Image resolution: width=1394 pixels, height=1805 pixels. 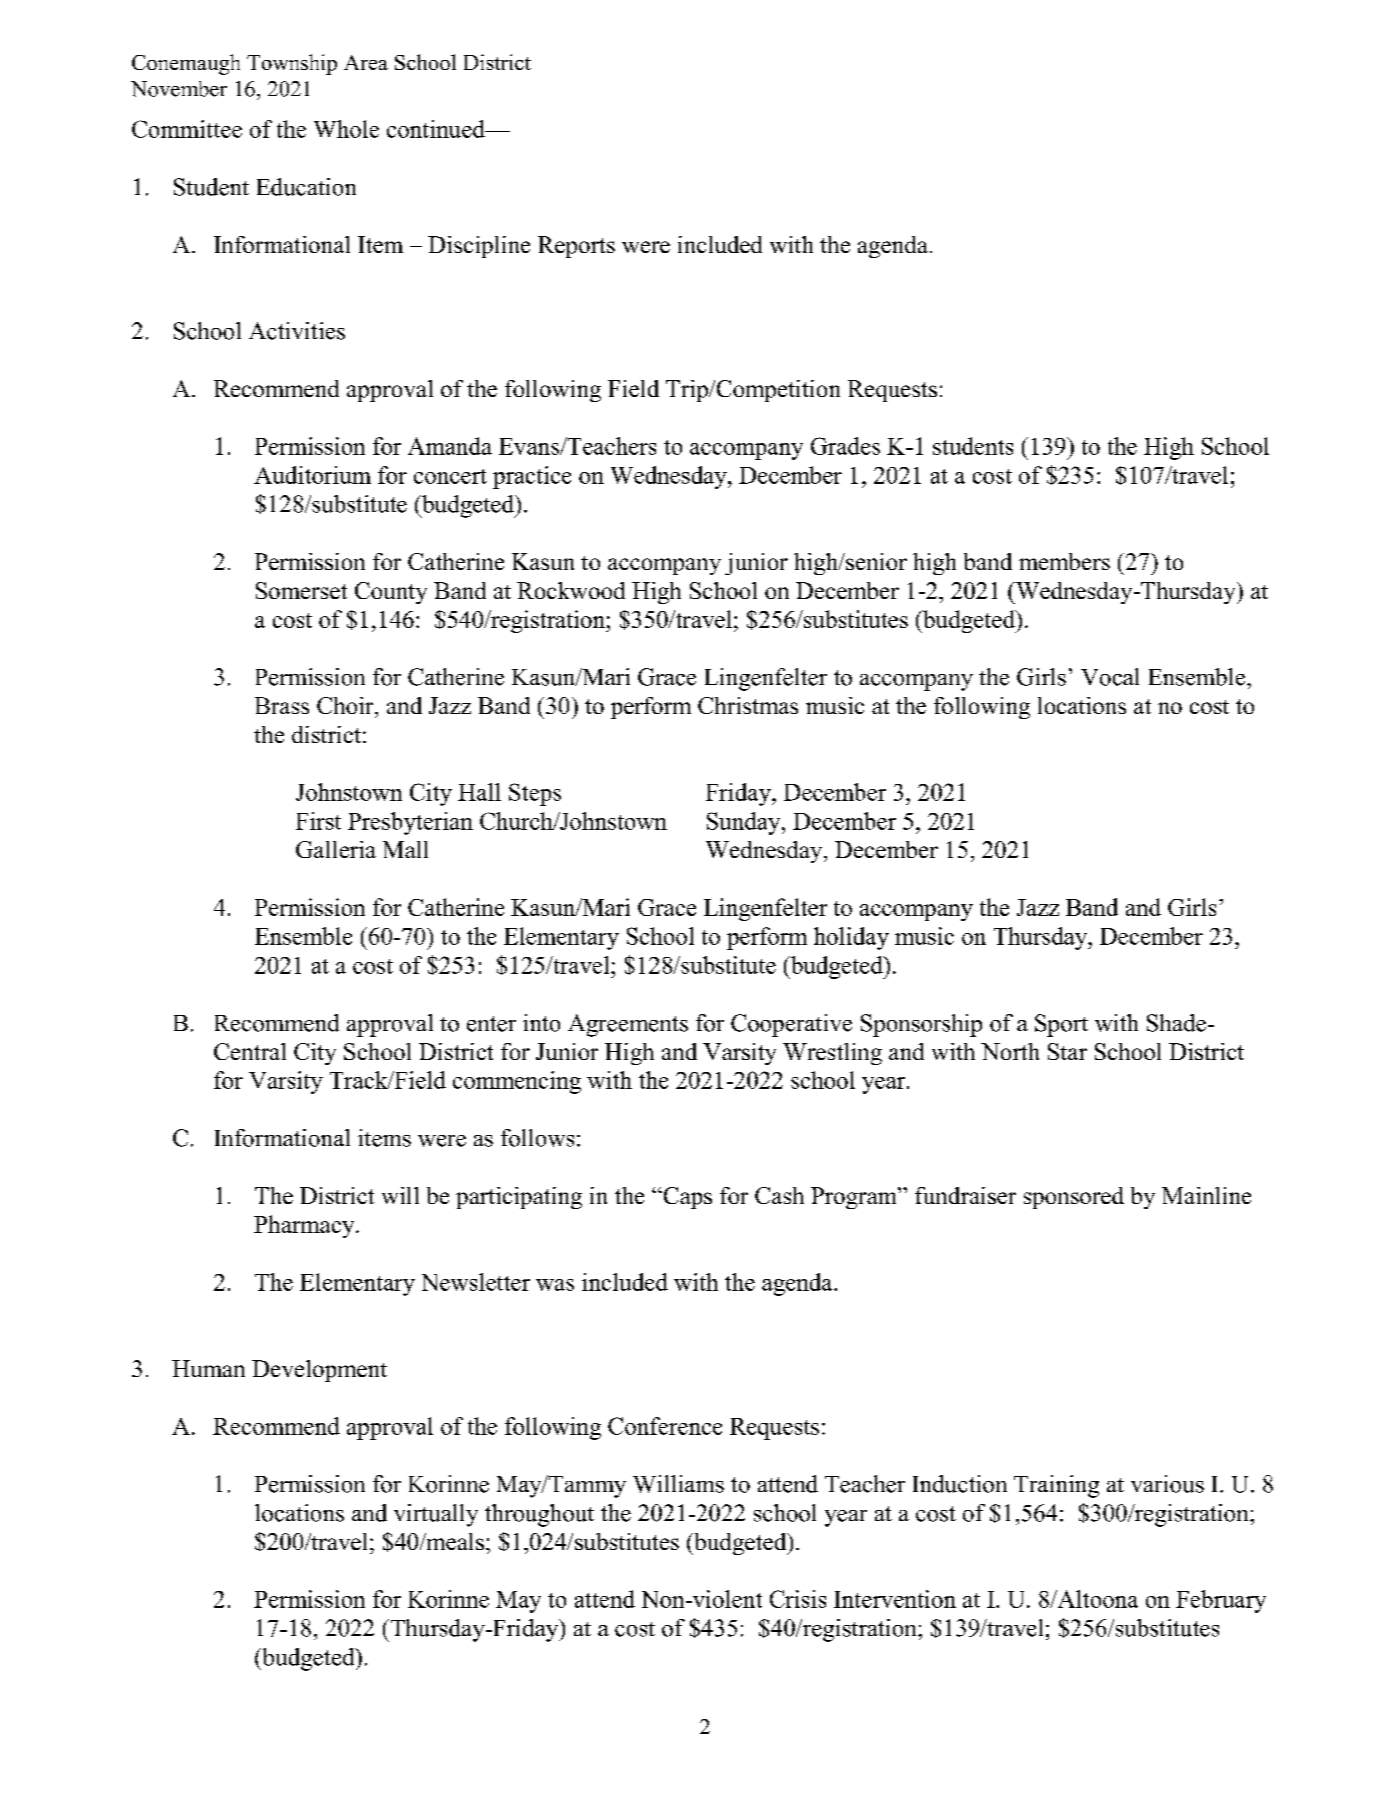 What do you see at coordinates (1067, 1051) in the screenshot?
I see `Star` at bounding box center [1067, 1051].
